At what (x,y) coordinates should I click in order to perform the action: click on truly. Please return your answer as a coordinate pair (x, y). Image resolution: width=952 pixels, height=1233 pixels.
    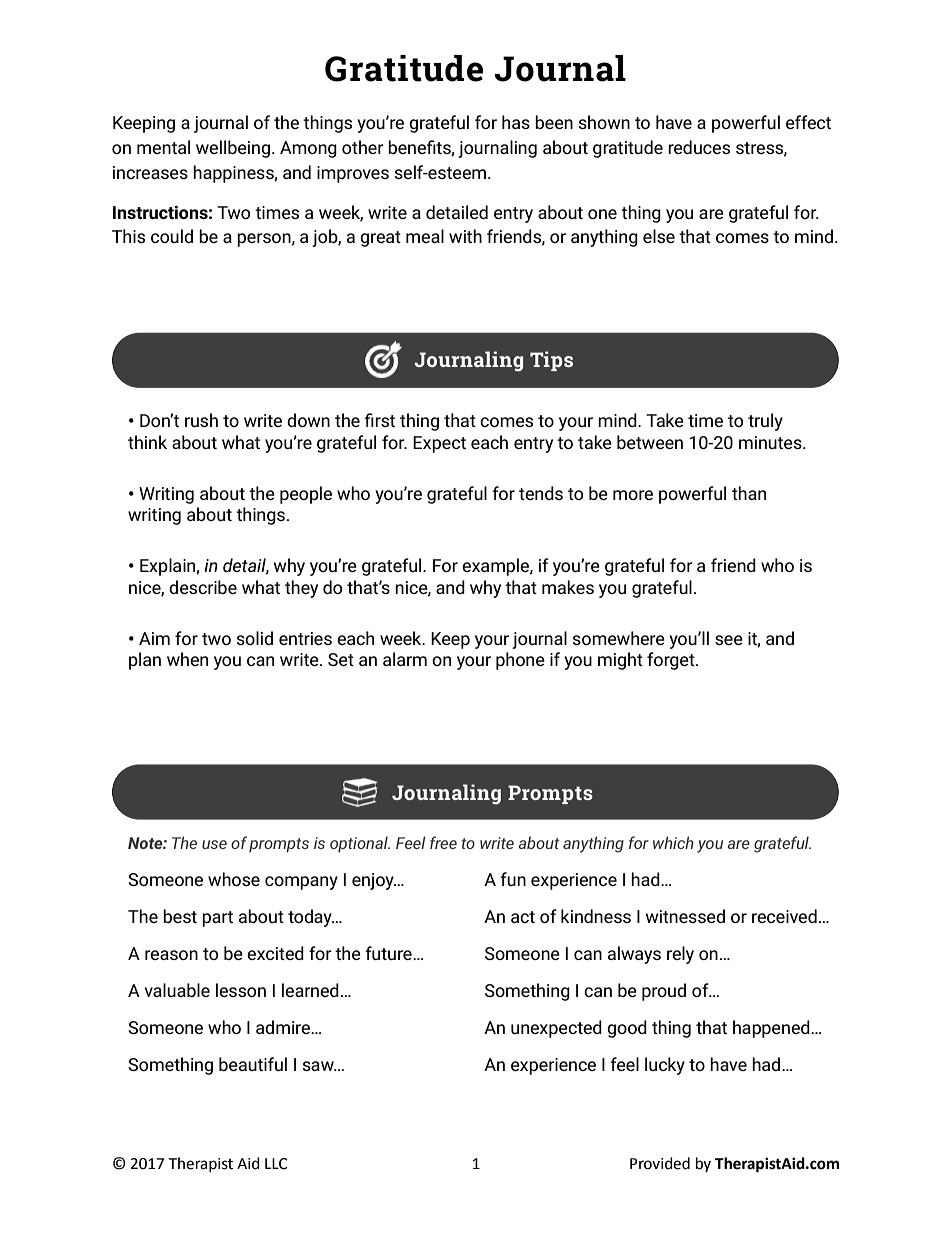
    Looking at the image, I should click on (765, 422).
